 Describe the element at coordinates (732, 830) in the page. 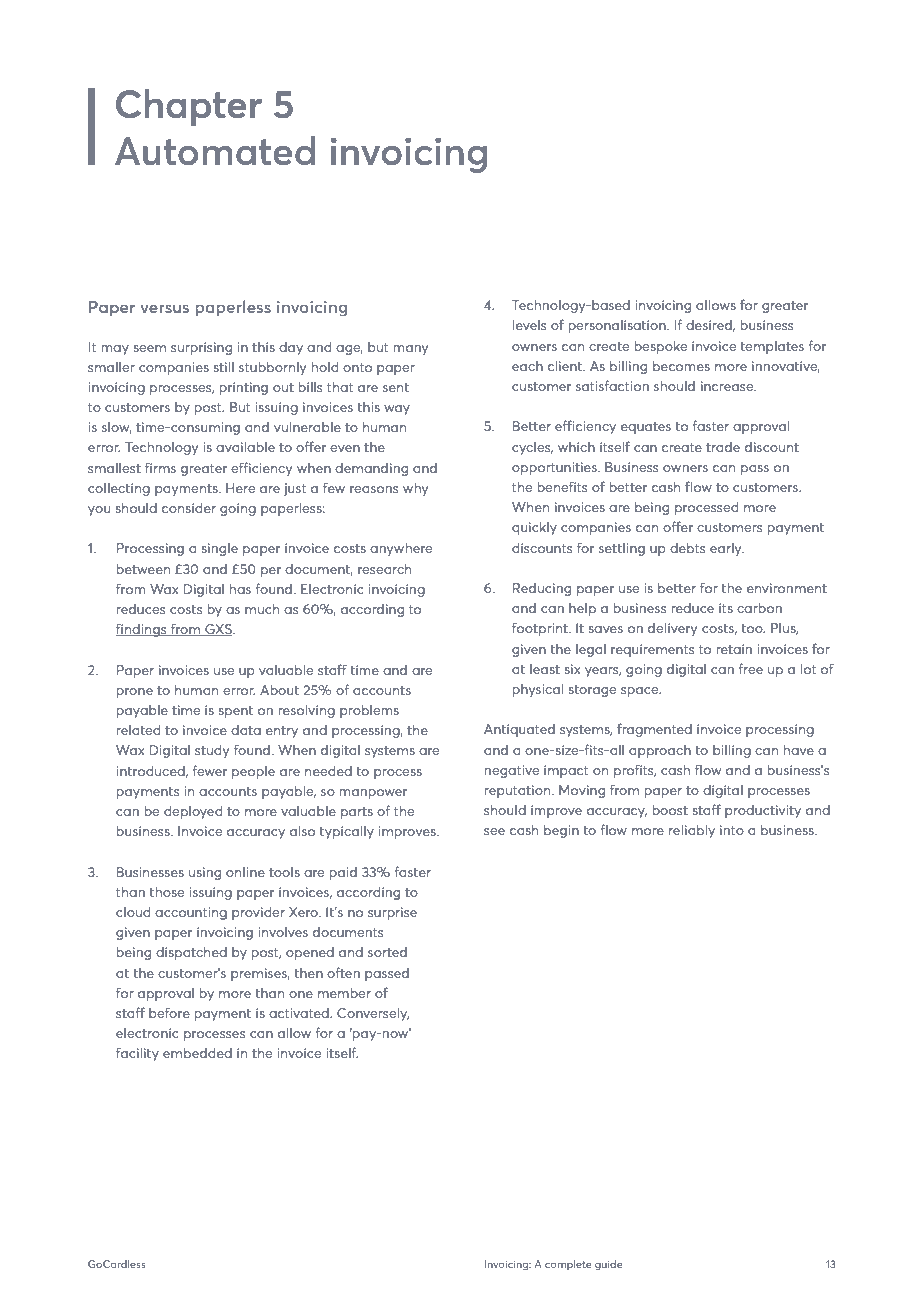

I see `into` at that location.
